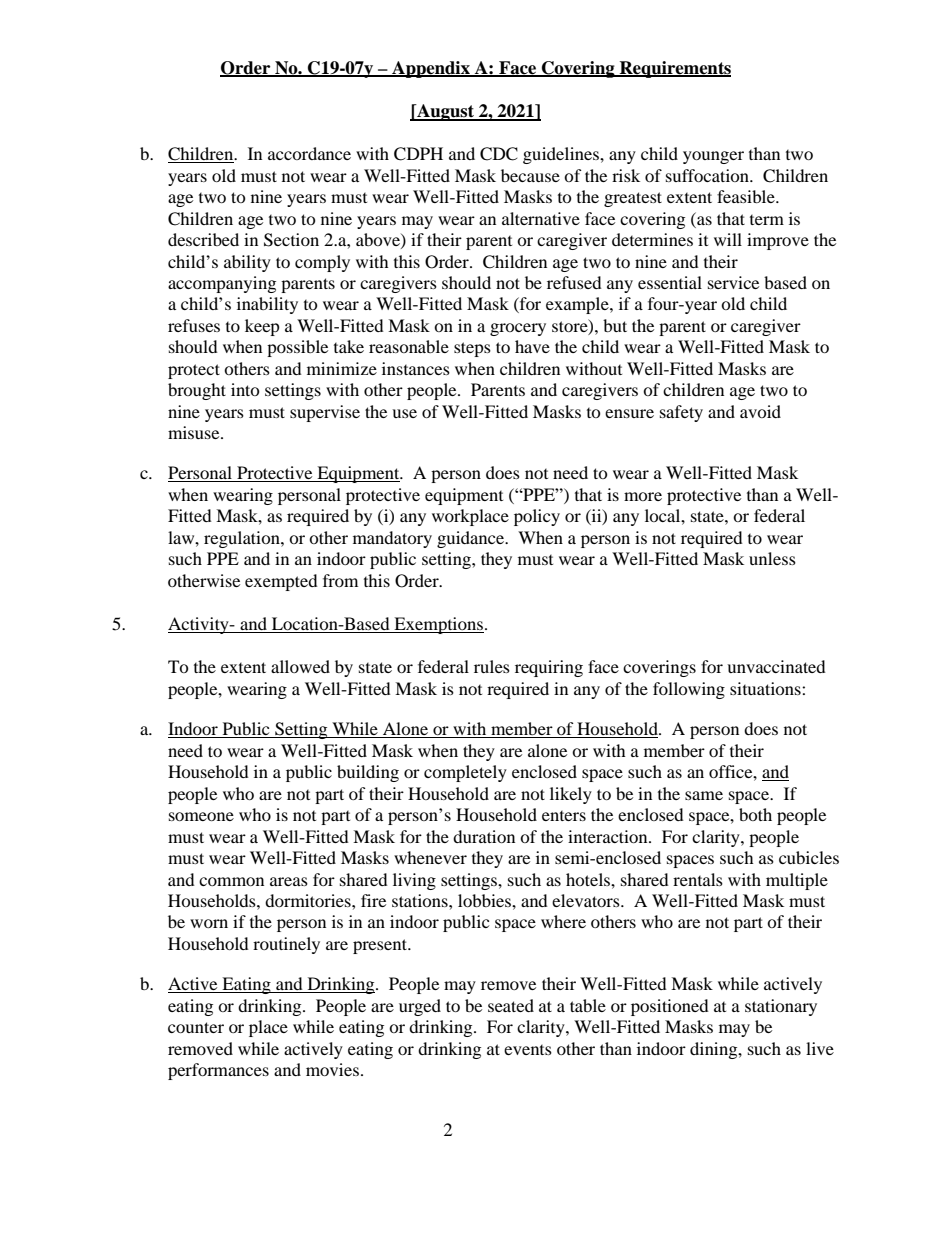 Image resolution: width=952 pixels, height=1233 pixels. I want to click on stationary, so click(781, 1007).
